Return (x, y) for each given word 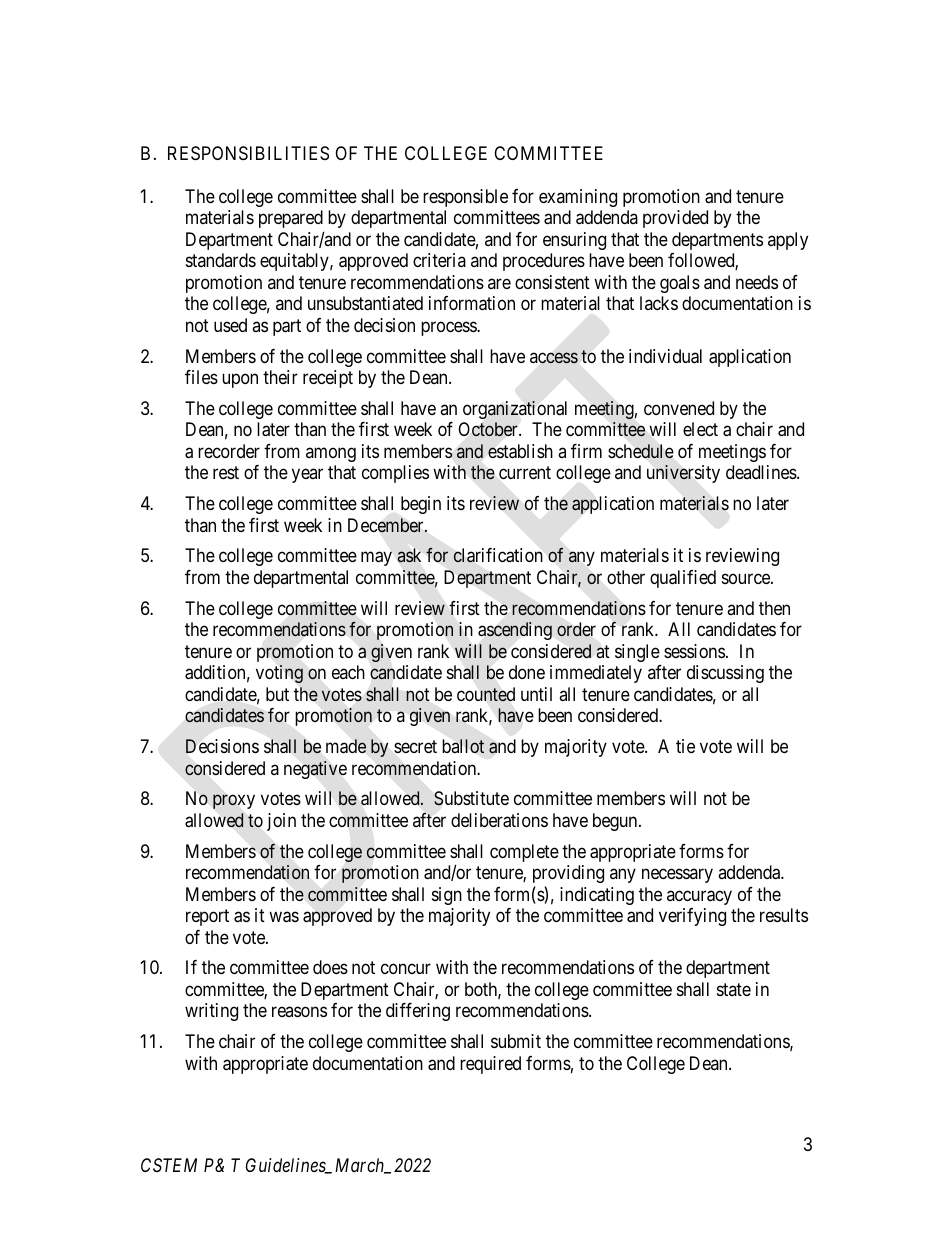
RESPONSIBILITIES (248, 153)
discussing (725, 674)
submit (516, 1041)
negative (315, 770)
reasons (299, 1012)
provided (675, 219)
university (683, 474)
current (525, 473)
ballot (463, 746)
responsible (465, 198)
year (307, 476)
